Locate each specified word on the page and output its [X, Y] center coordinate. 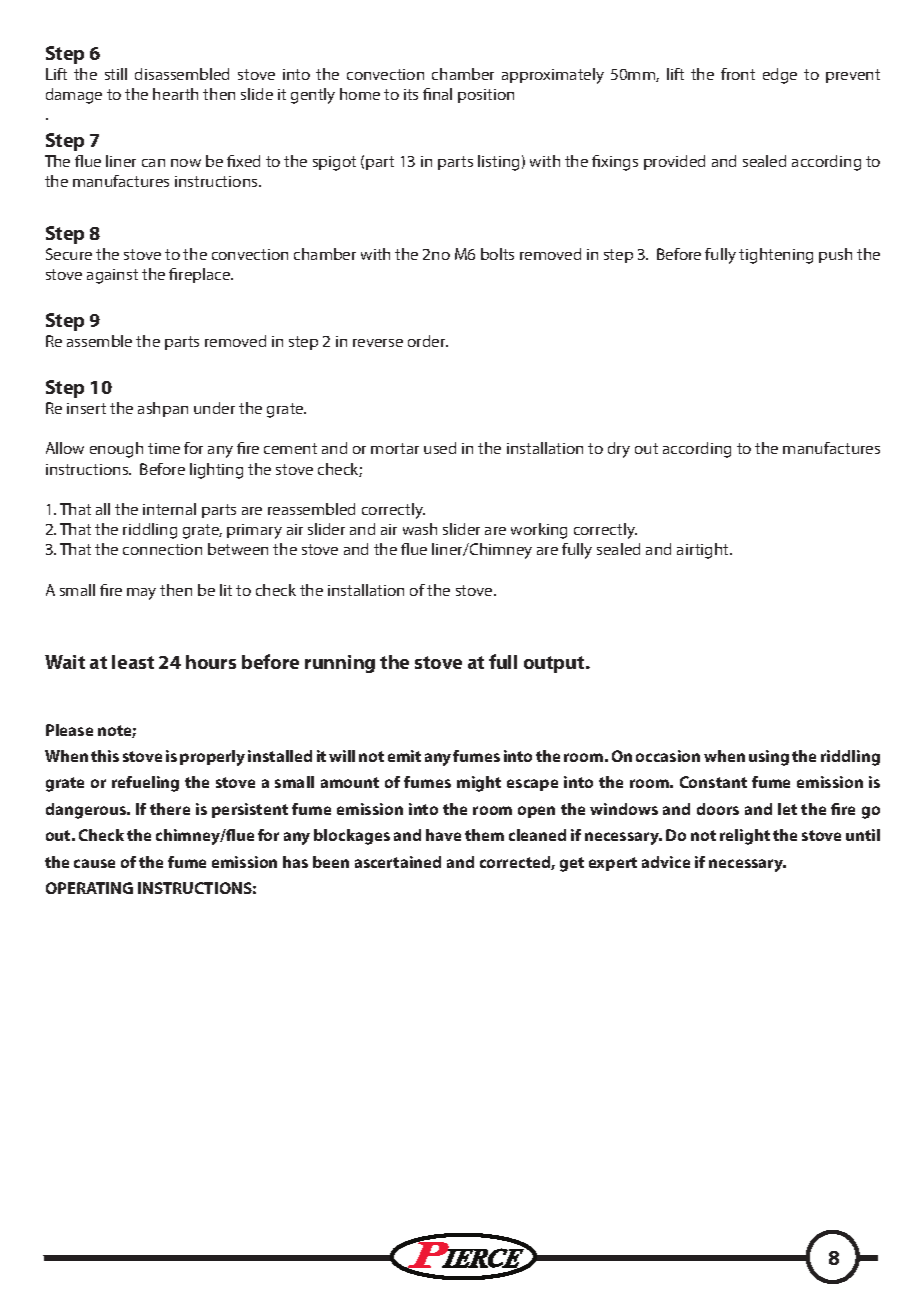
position [486, 96]
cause [94, 863]
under [214, 408]
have [443, 835]
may [141, 594]
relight [745, 837]
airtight [704, 551]
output [555, 664]
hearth [175, 94]
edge [780, 76]
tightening [776, 256]
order [428, 341]
